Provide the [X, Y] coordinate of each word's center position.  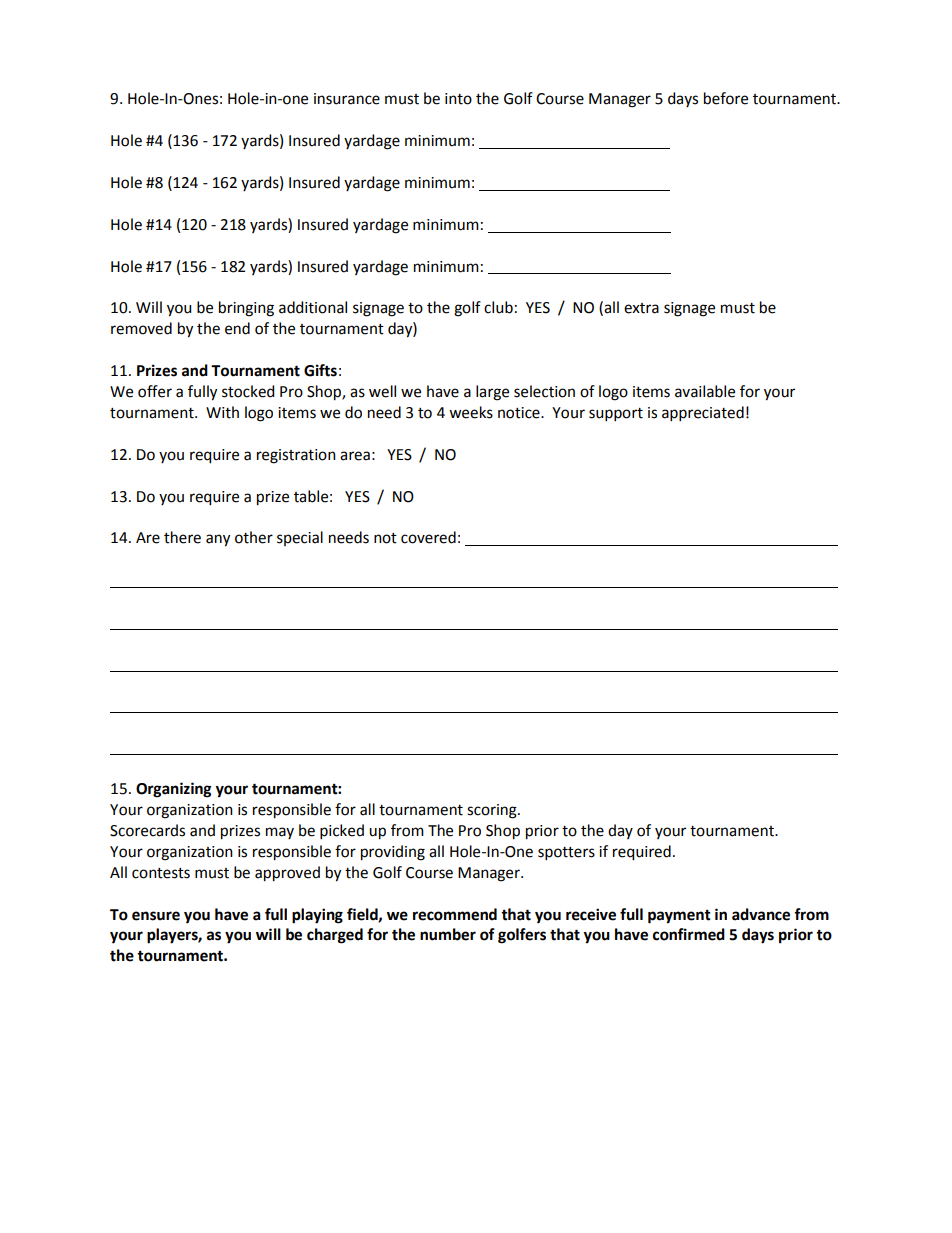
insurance [347, 99]
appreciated [703, 413]
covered [428, 537]
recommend [455, 914]
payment [679, 917]
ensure [156, 916]
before [726, 98]
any [218, 540]
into [458, 99]
